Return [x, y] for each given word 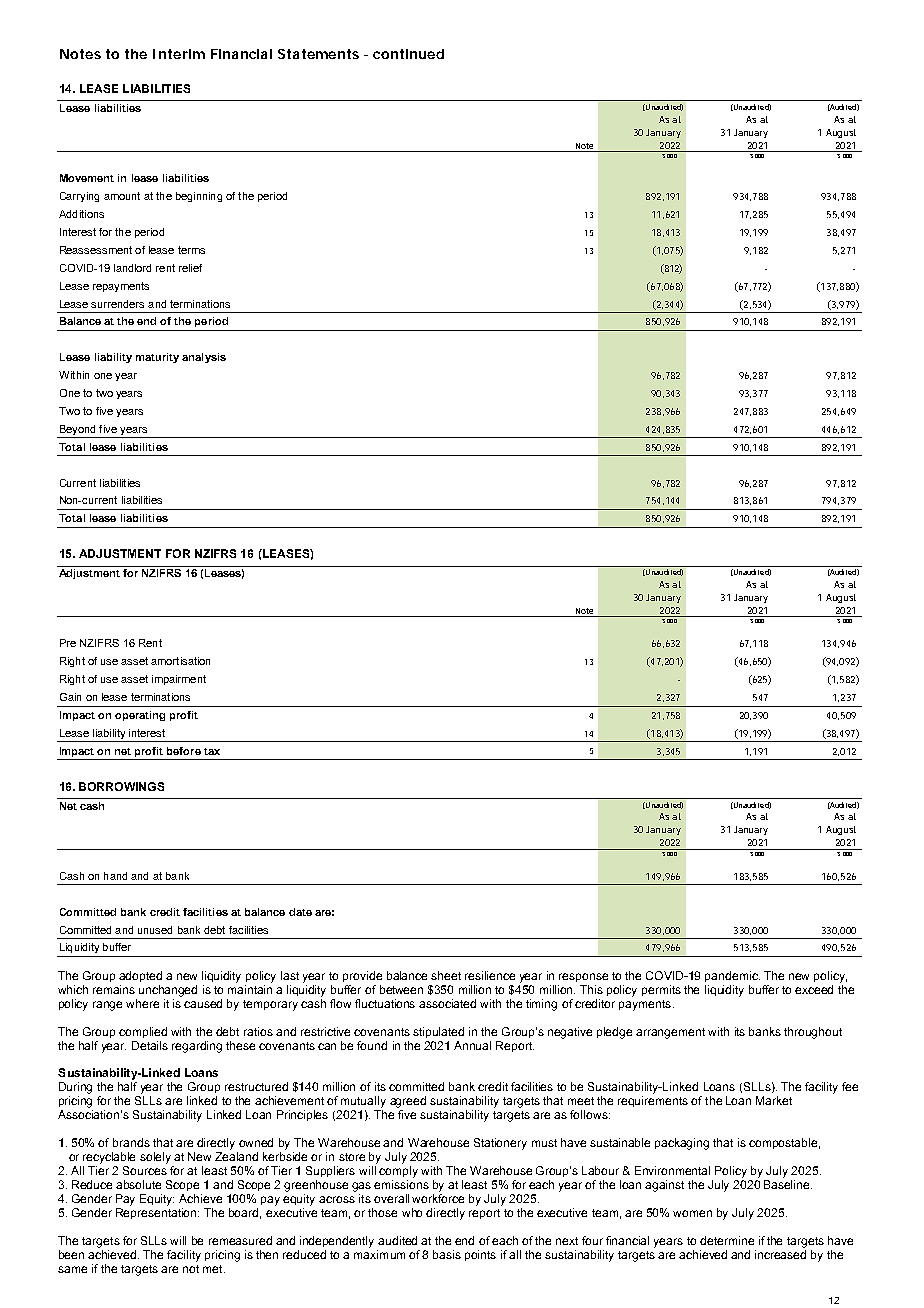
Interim [179, 54]
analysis [204, 358]
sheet [446, 975]
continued [408, 54]
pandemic [732, 976]
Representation [157, 1213]
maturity [157, 358]
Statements [318, 54]
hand [115, 876]
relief [190, 268]
